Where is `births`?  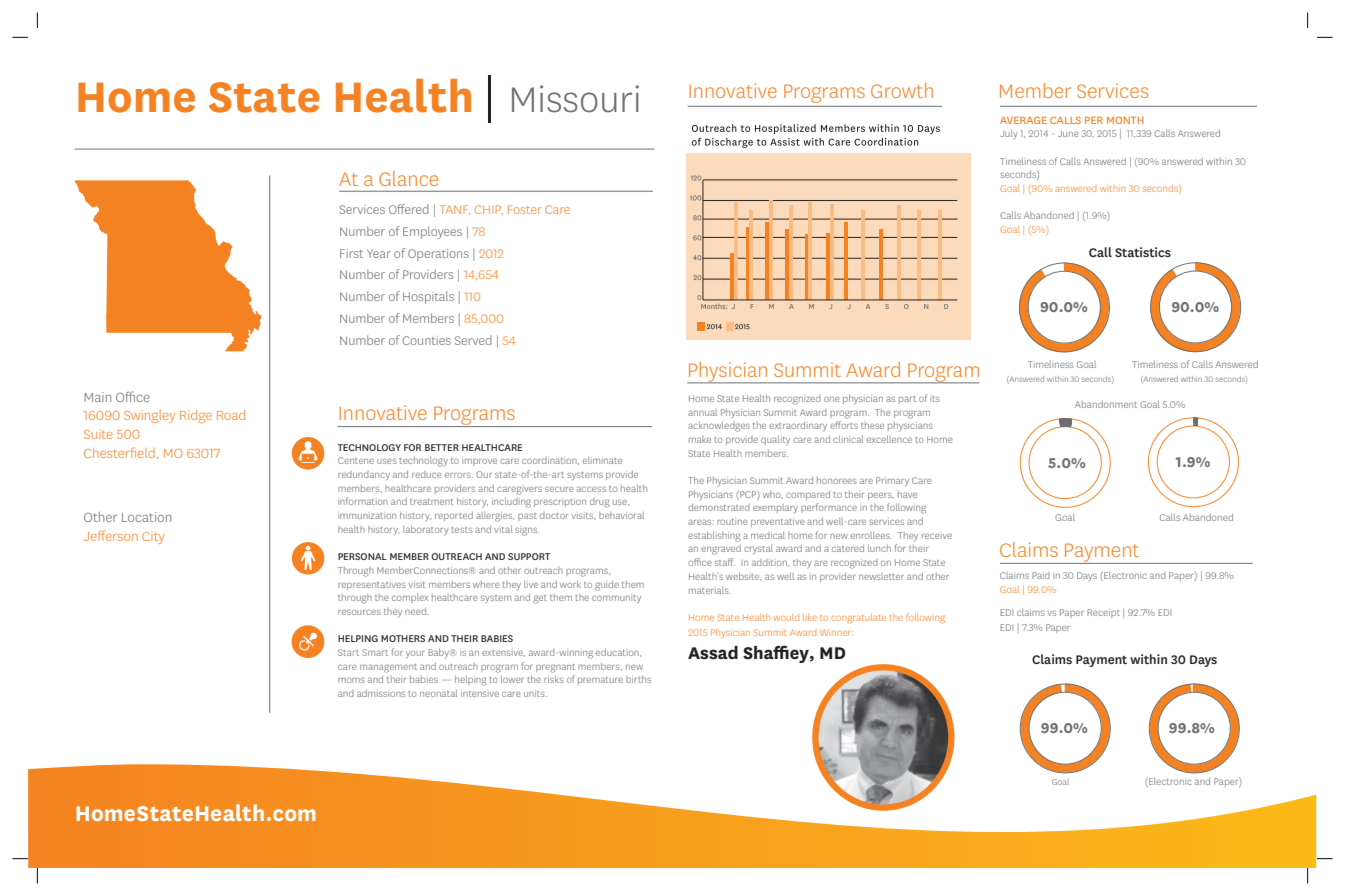
births is located at coordinates (638, 679).
